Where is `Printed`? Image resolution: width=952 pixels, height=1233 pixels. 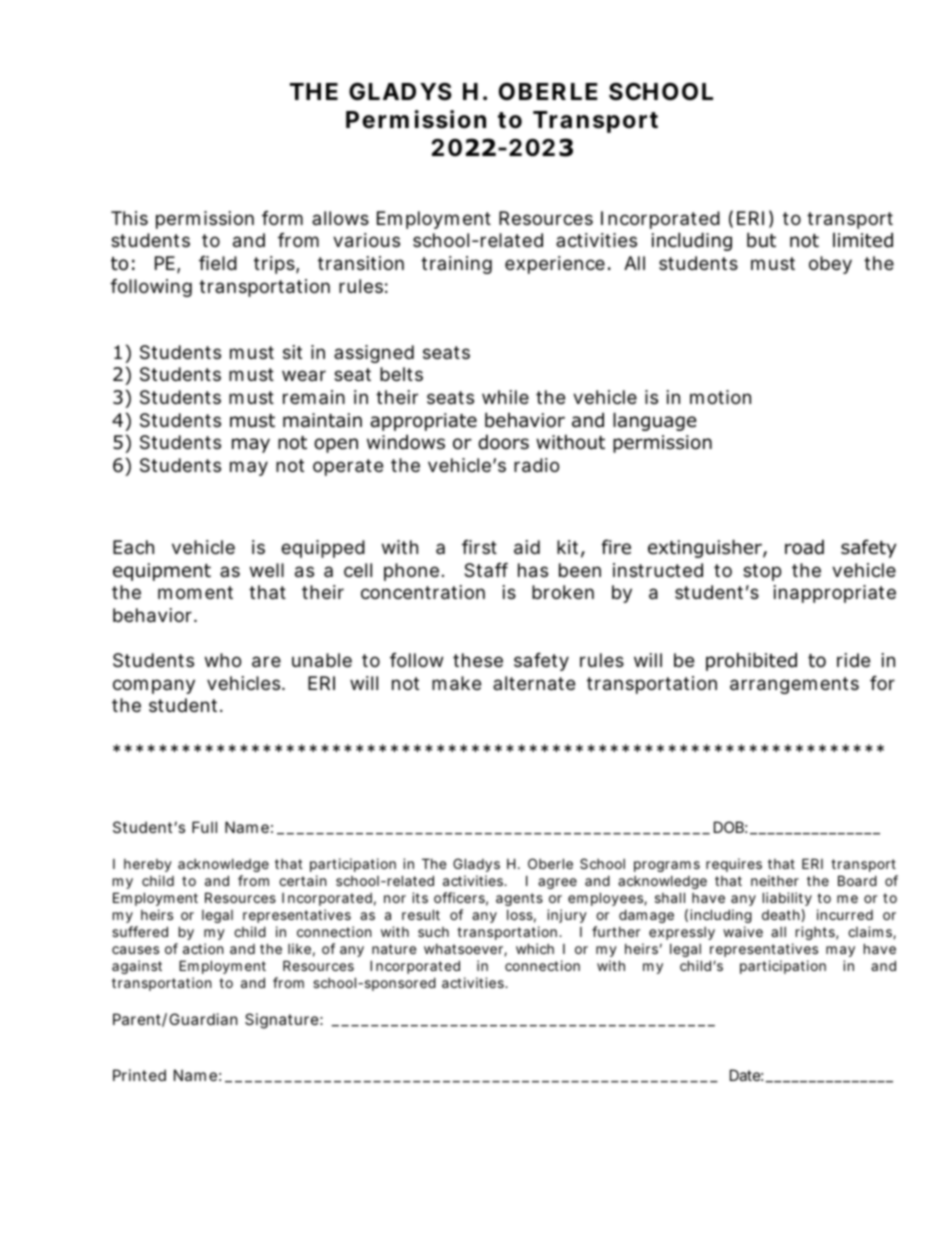
Printed is located at coordinates (139, 1075).
